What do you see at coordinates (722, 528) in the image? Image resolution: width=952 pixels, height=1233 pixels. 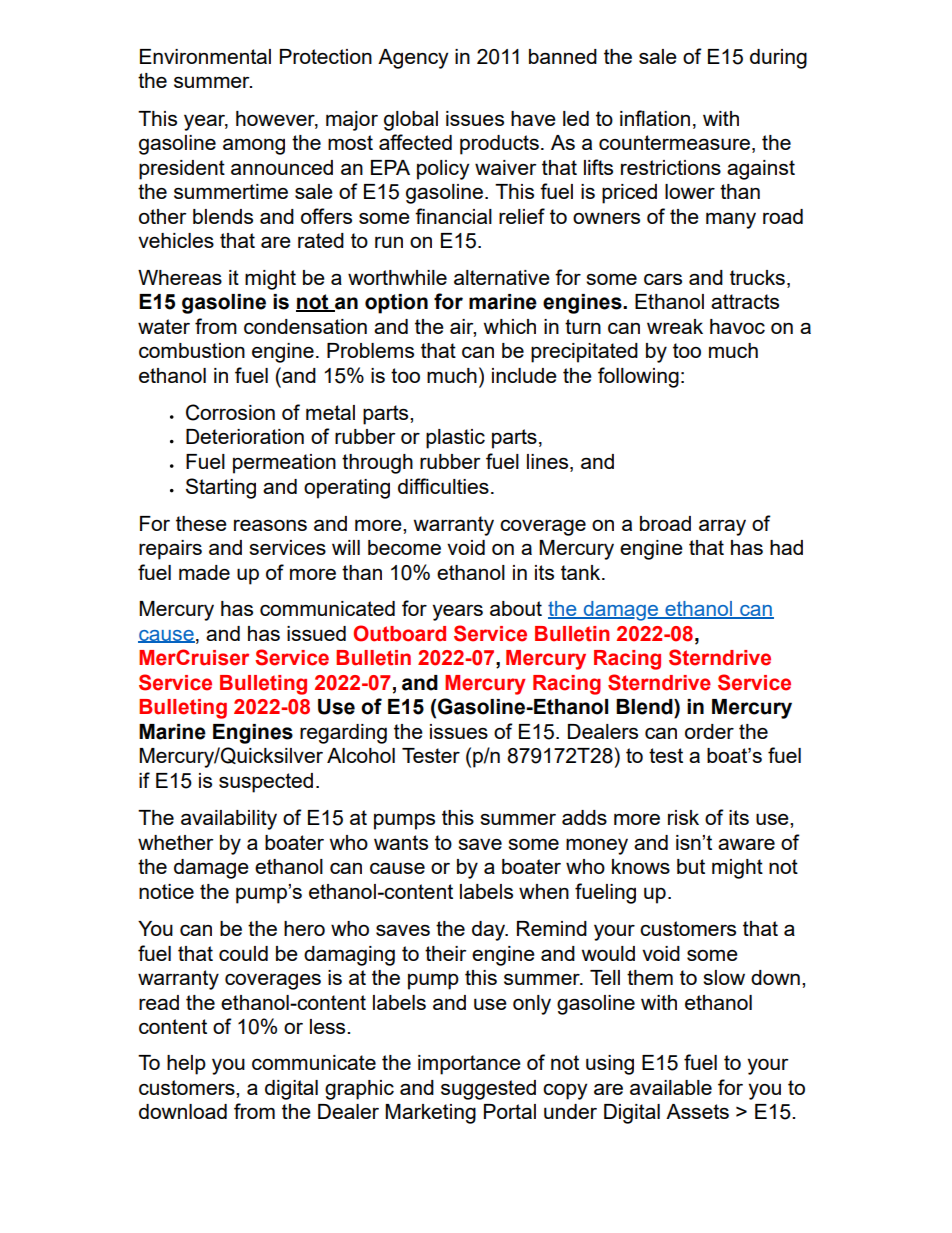 I see `array` at bounding box center [722, 528].
